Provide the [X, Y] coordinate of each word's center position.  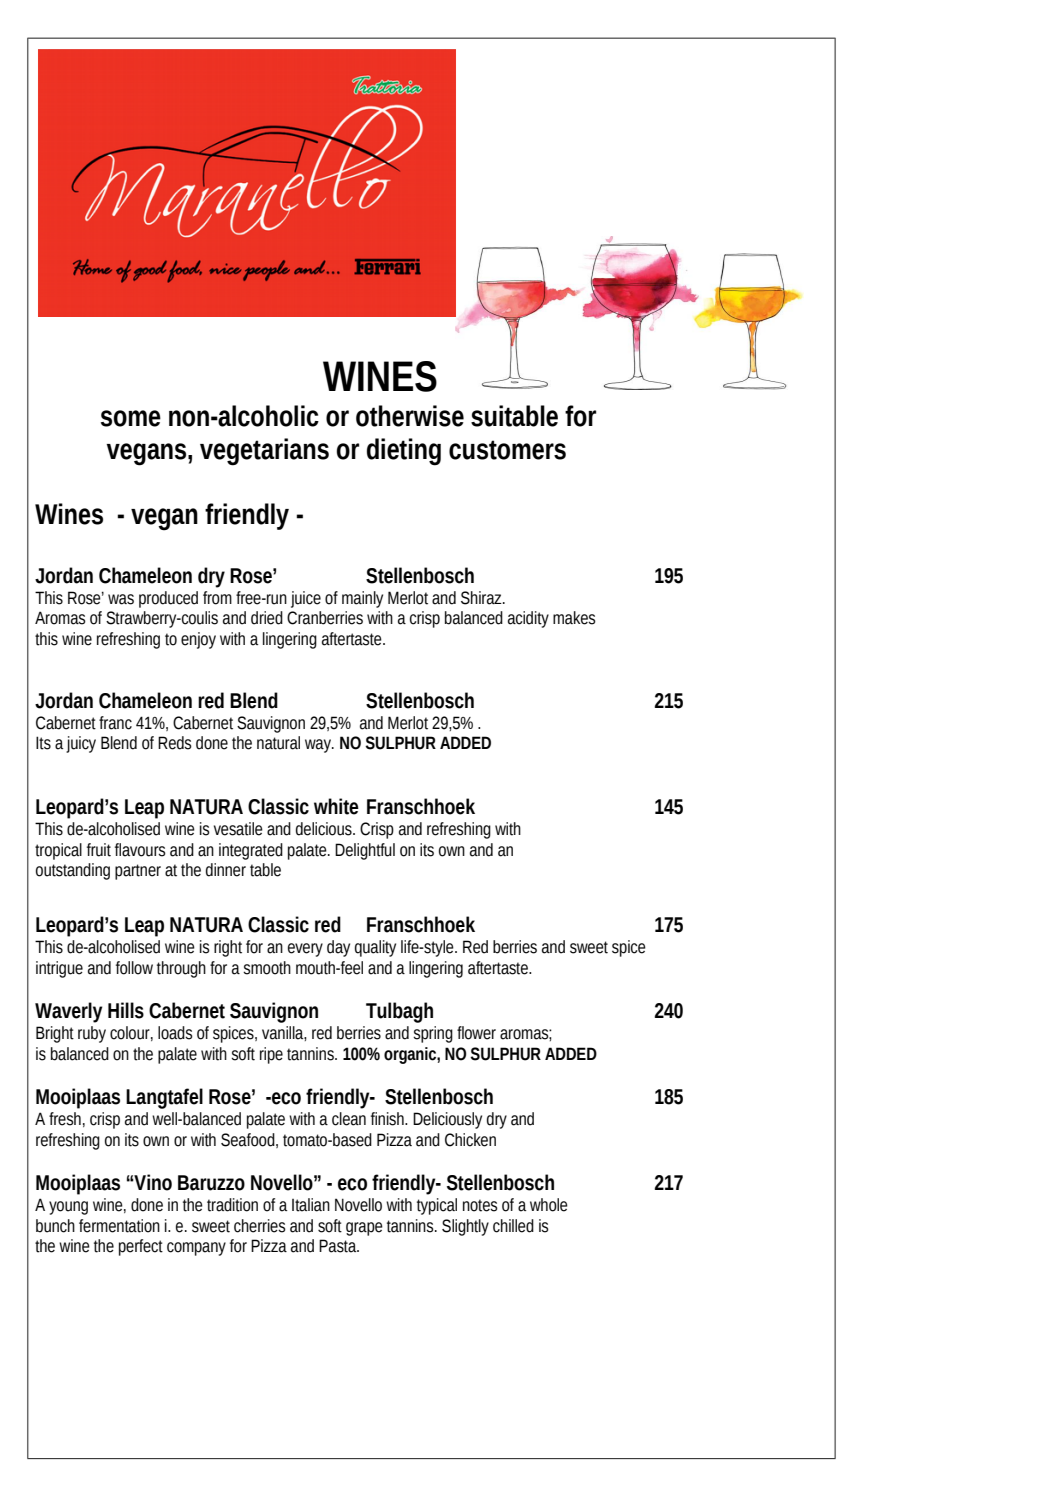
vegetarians [264, 452]
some [131, 418]
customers [507, 450]
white [336, 806]
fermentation [119, 1226]
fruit [99, 850]
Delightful [365, 851]
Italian [311, 1205]
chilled [513, 1226]
